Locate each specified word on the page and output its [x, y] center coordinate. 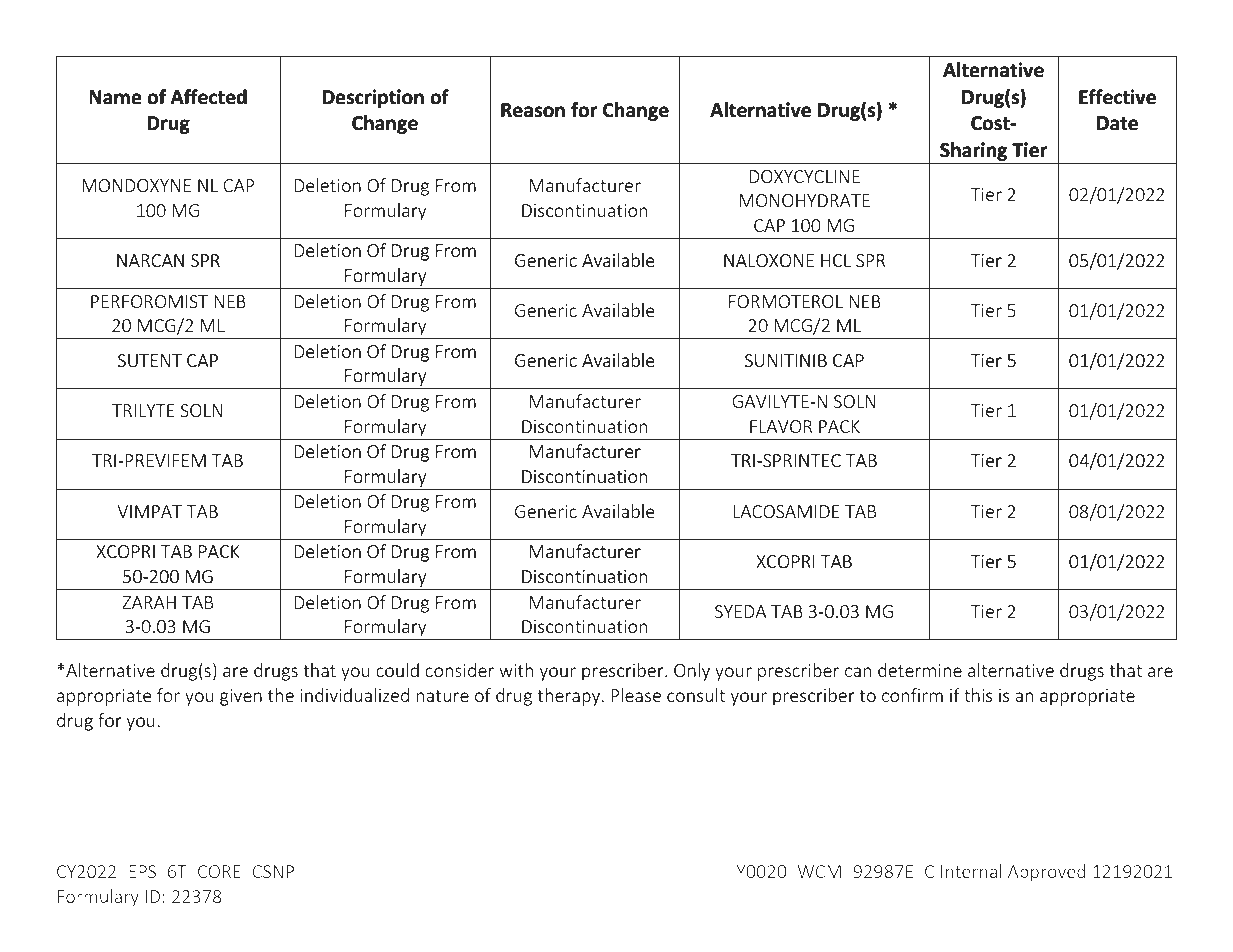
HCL [836, 260]
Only [692, 672]
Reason [533, 110]
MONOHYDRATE [805, 200]
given [241, 697]
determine [920, 670]
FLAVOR [781, 426]
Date [1117, 123]
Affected [209, 96]
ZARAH [149, 602]
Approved [1046, 873]
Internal [971, 871]
